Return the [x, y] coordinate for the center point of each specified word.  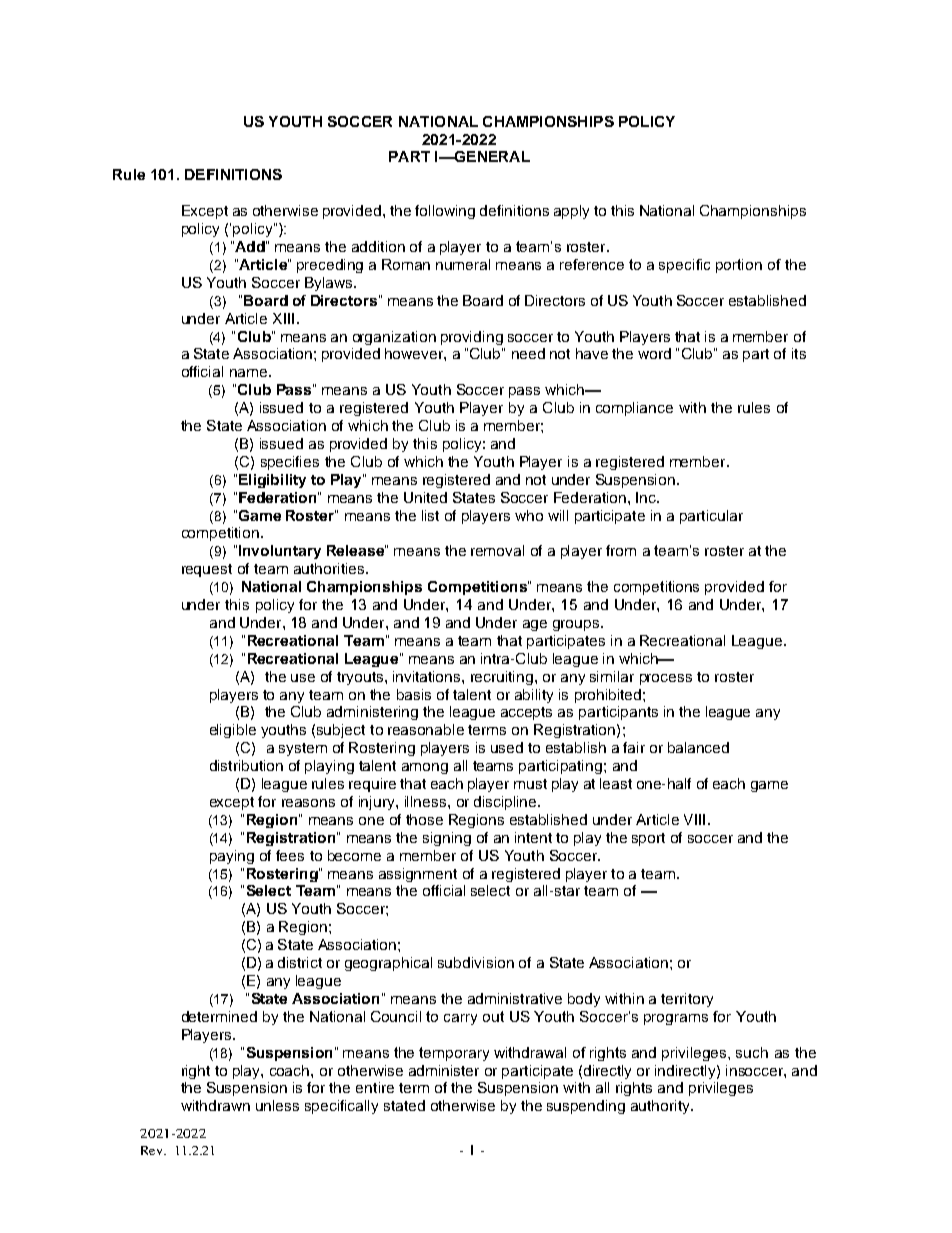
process [666, 679]
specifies [290, 463]
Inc [647, 497]
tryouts [360, 678]
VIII [694, 819]
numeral [463, 264]
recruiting [502, 678]
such [752, 1052]
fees [290, 855]
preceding [330, 266]
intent [533, 837]
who [529, 515]
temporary [454, 1054]
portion [739, 266]
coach [291, 1070]
